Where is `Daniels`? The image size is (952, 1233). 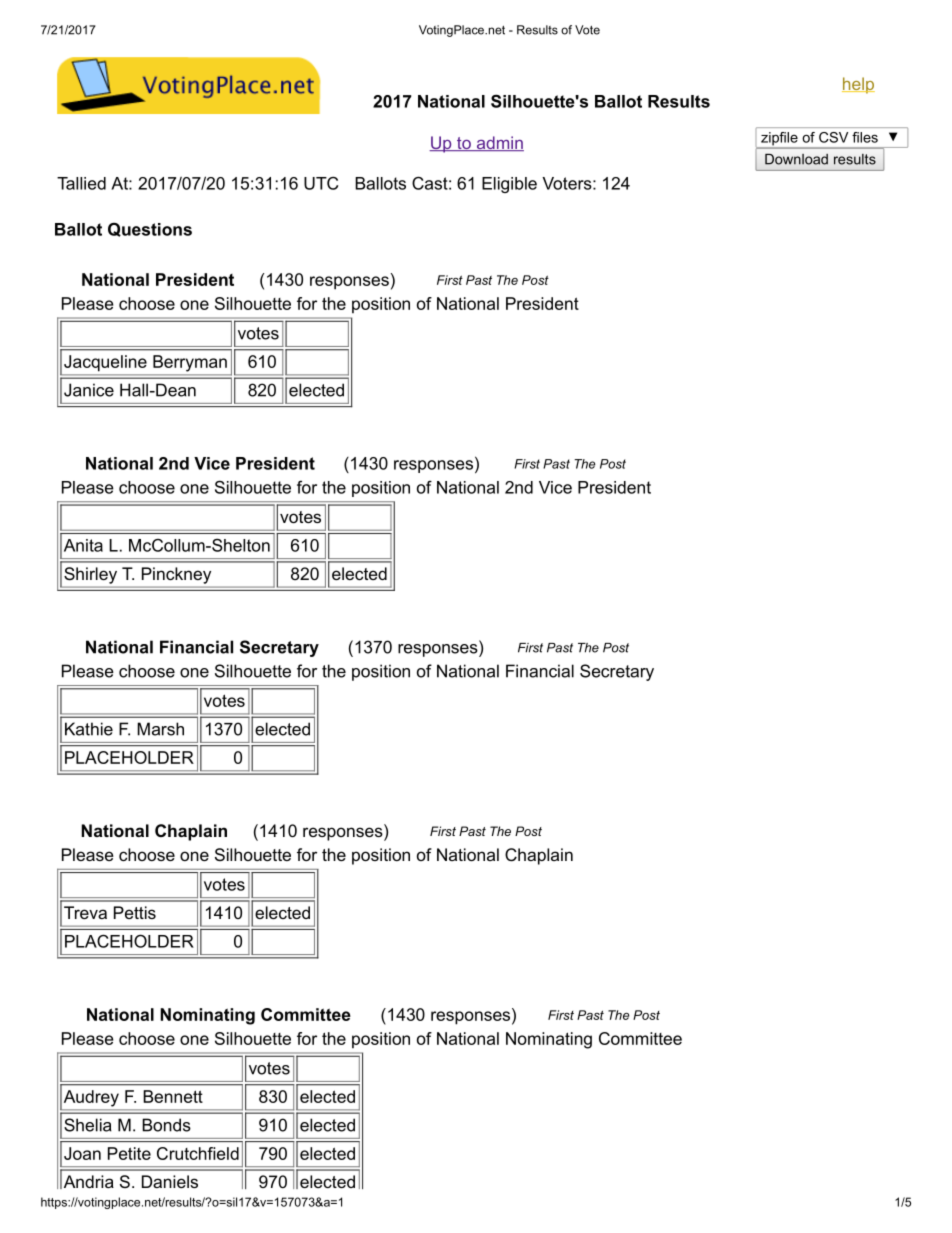 Daniels is located at coordinates (170, 1181).
